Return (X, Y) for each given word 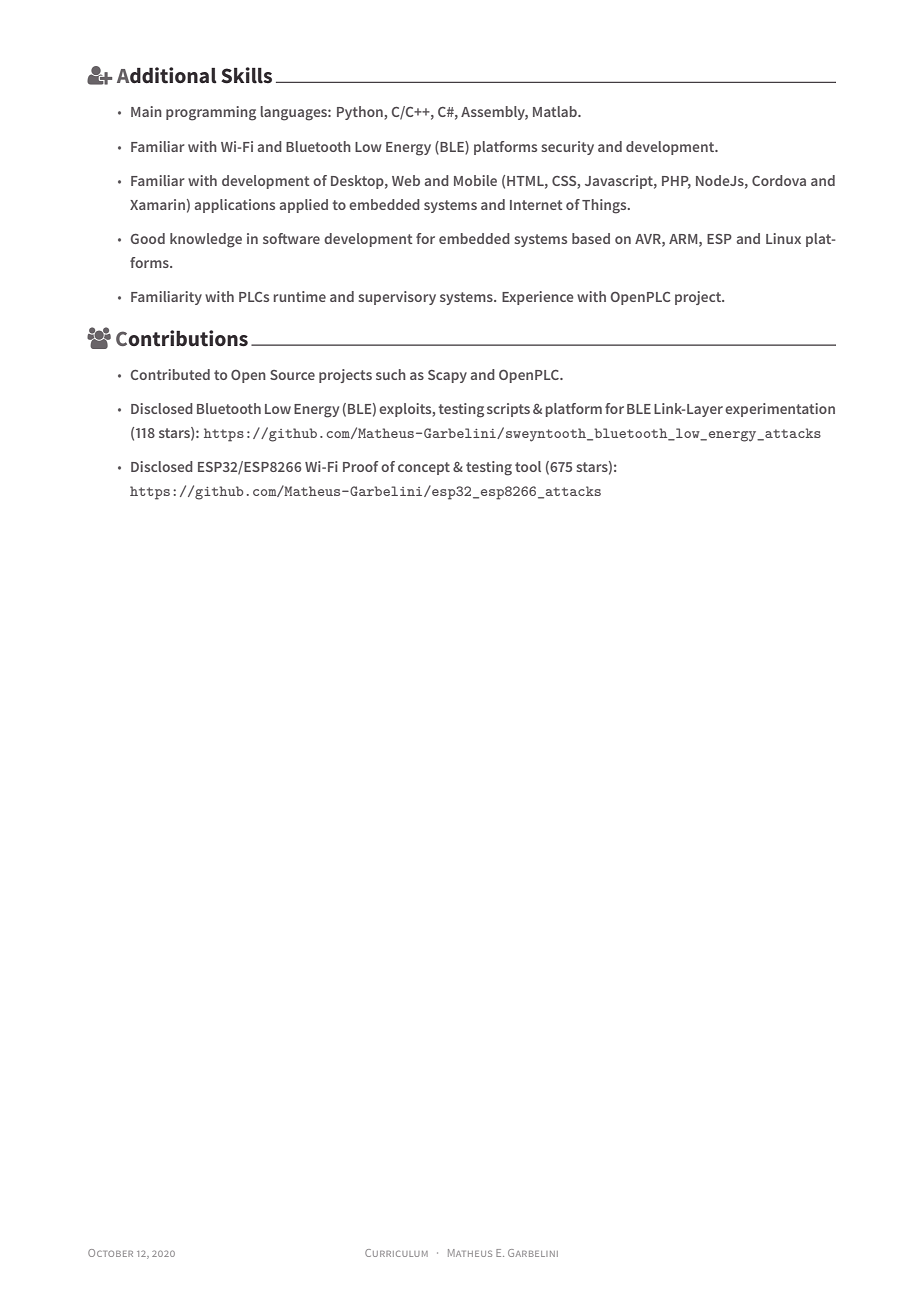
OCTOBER (110, 1253)
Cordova (779, 180)
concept (424, 468)
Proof (360, 466)
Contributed (170, 374)
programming (211, 113)
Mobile (475, 180)
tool (528, 466)
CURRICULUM (396, 1253)
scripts (508, 410)
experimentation (780, 410)
